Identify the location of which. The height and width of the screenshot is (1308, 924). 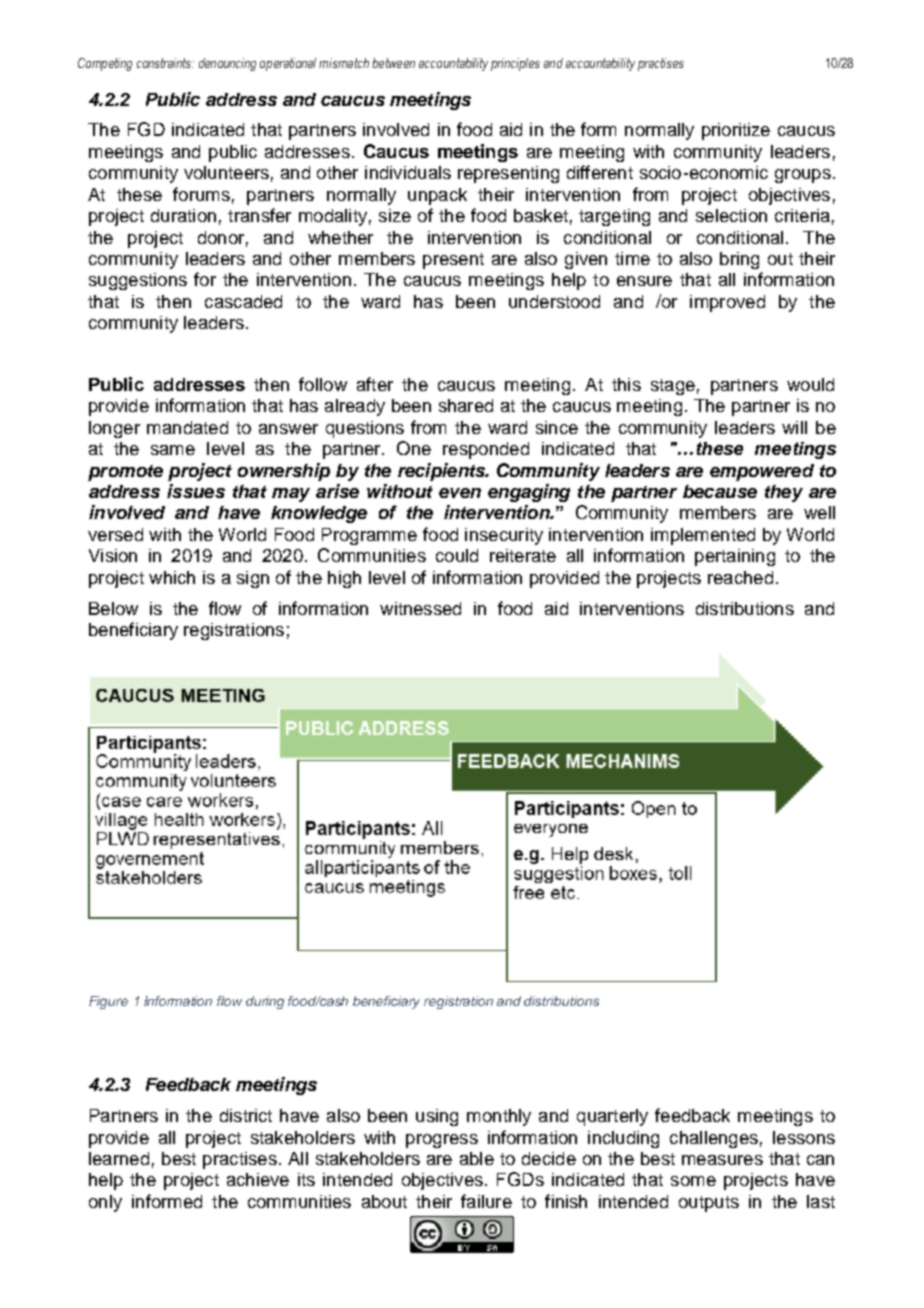
(172, 577).
